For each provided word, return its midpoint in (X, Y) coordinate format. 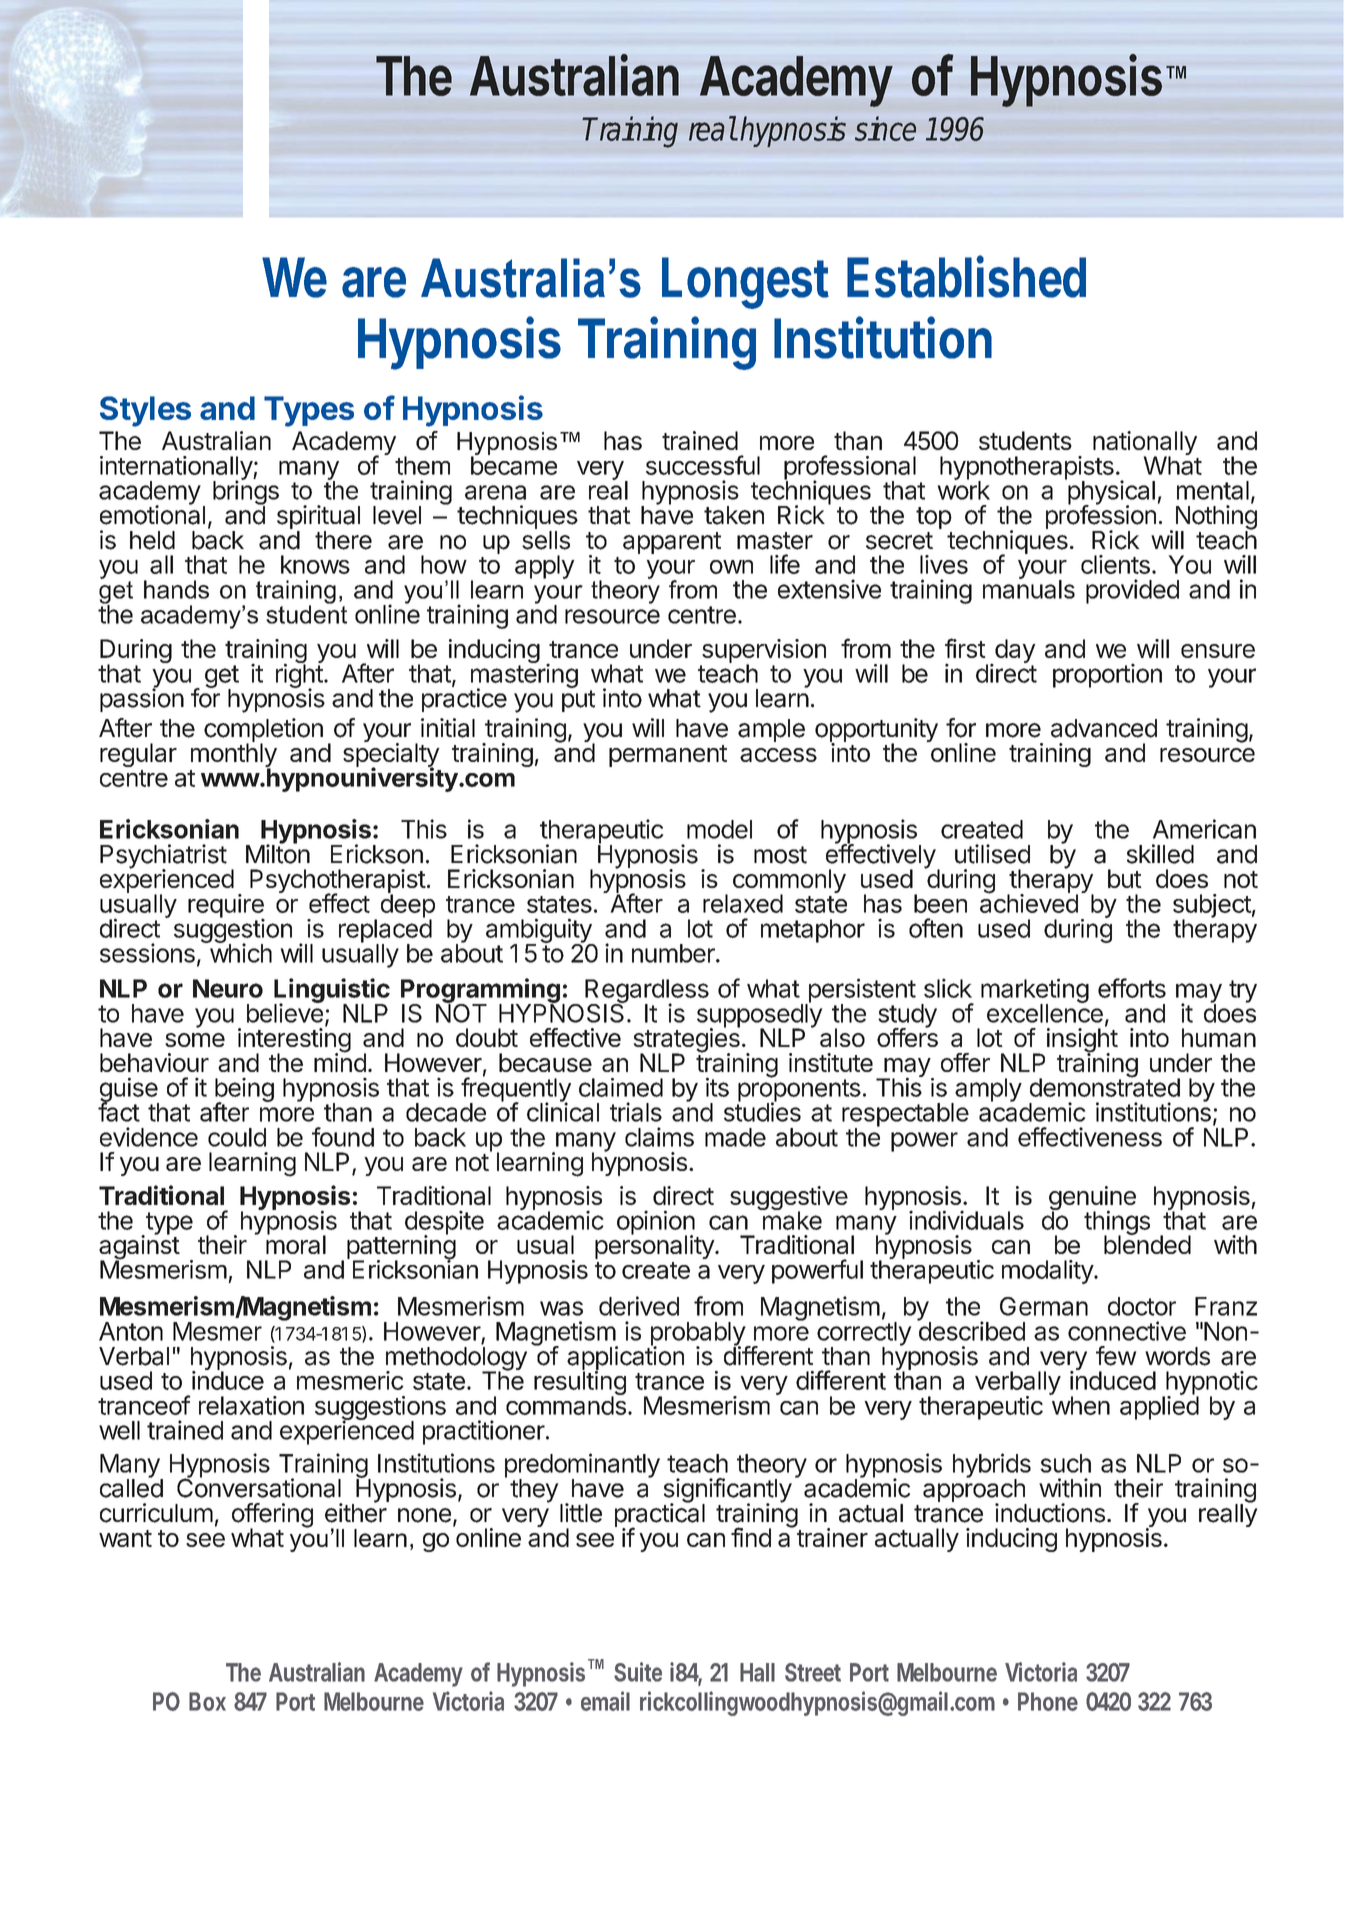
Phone (1048, 1701)
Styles (145, 411)
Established (966, 276)
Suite (638, 1672)
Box (207, 1701)
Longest (745, 283)
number (674, 953)
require (226, 907)
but (1125, 878)
